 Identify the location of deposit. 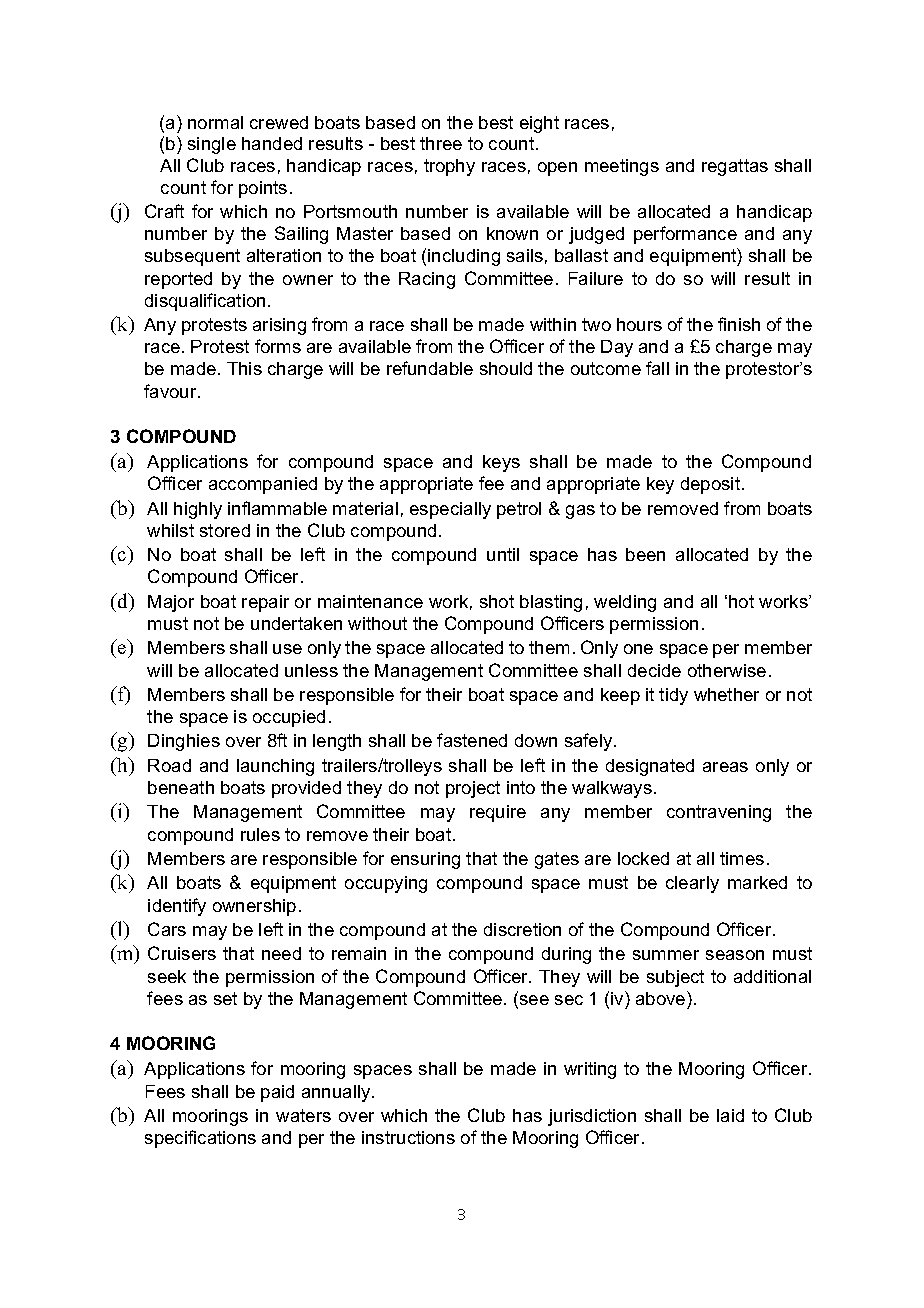
(712, 485).
